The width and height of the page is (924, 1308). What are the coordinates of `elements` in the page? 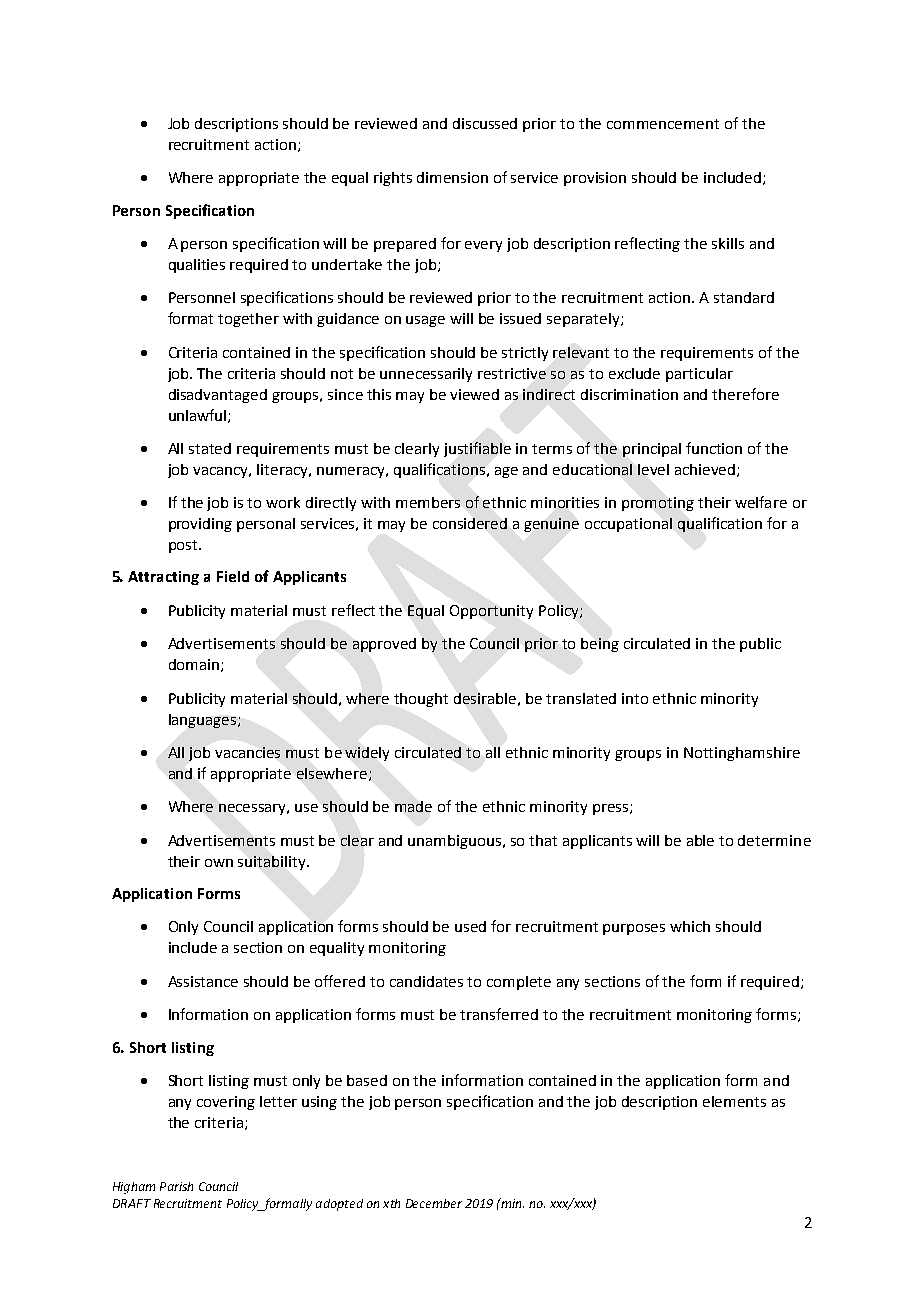 It's located at (734, 1101).
